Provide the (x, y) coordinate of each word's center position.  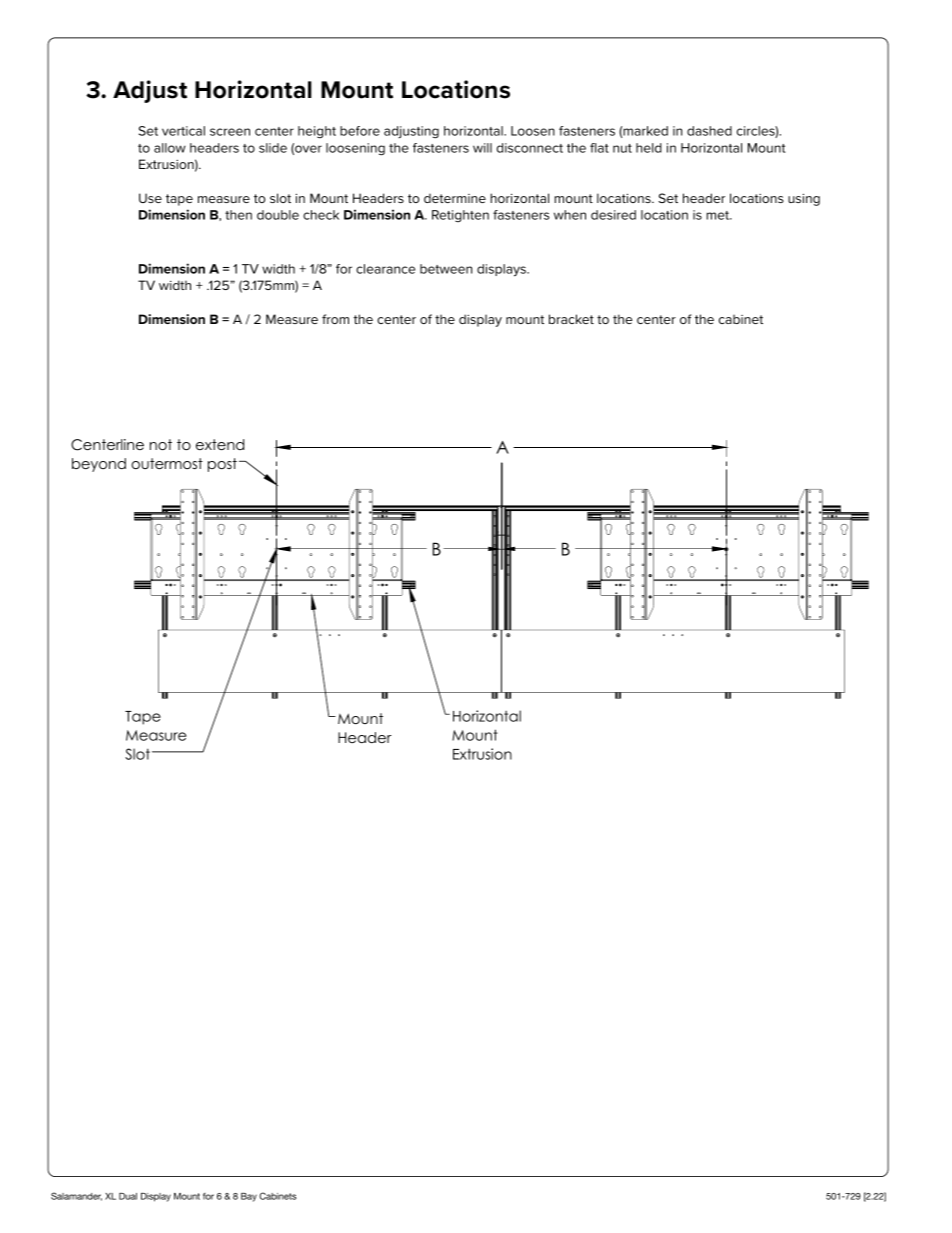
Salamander (76, 1196)
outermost (167, 463)
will (482, 148)
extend (220, 444)
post (222, 465)
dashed (709, 131)
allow (170, 148)
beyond (99, 465)
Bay (249, 1197)
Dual (128, 1196)
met (719, 215)
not (161, 444)
